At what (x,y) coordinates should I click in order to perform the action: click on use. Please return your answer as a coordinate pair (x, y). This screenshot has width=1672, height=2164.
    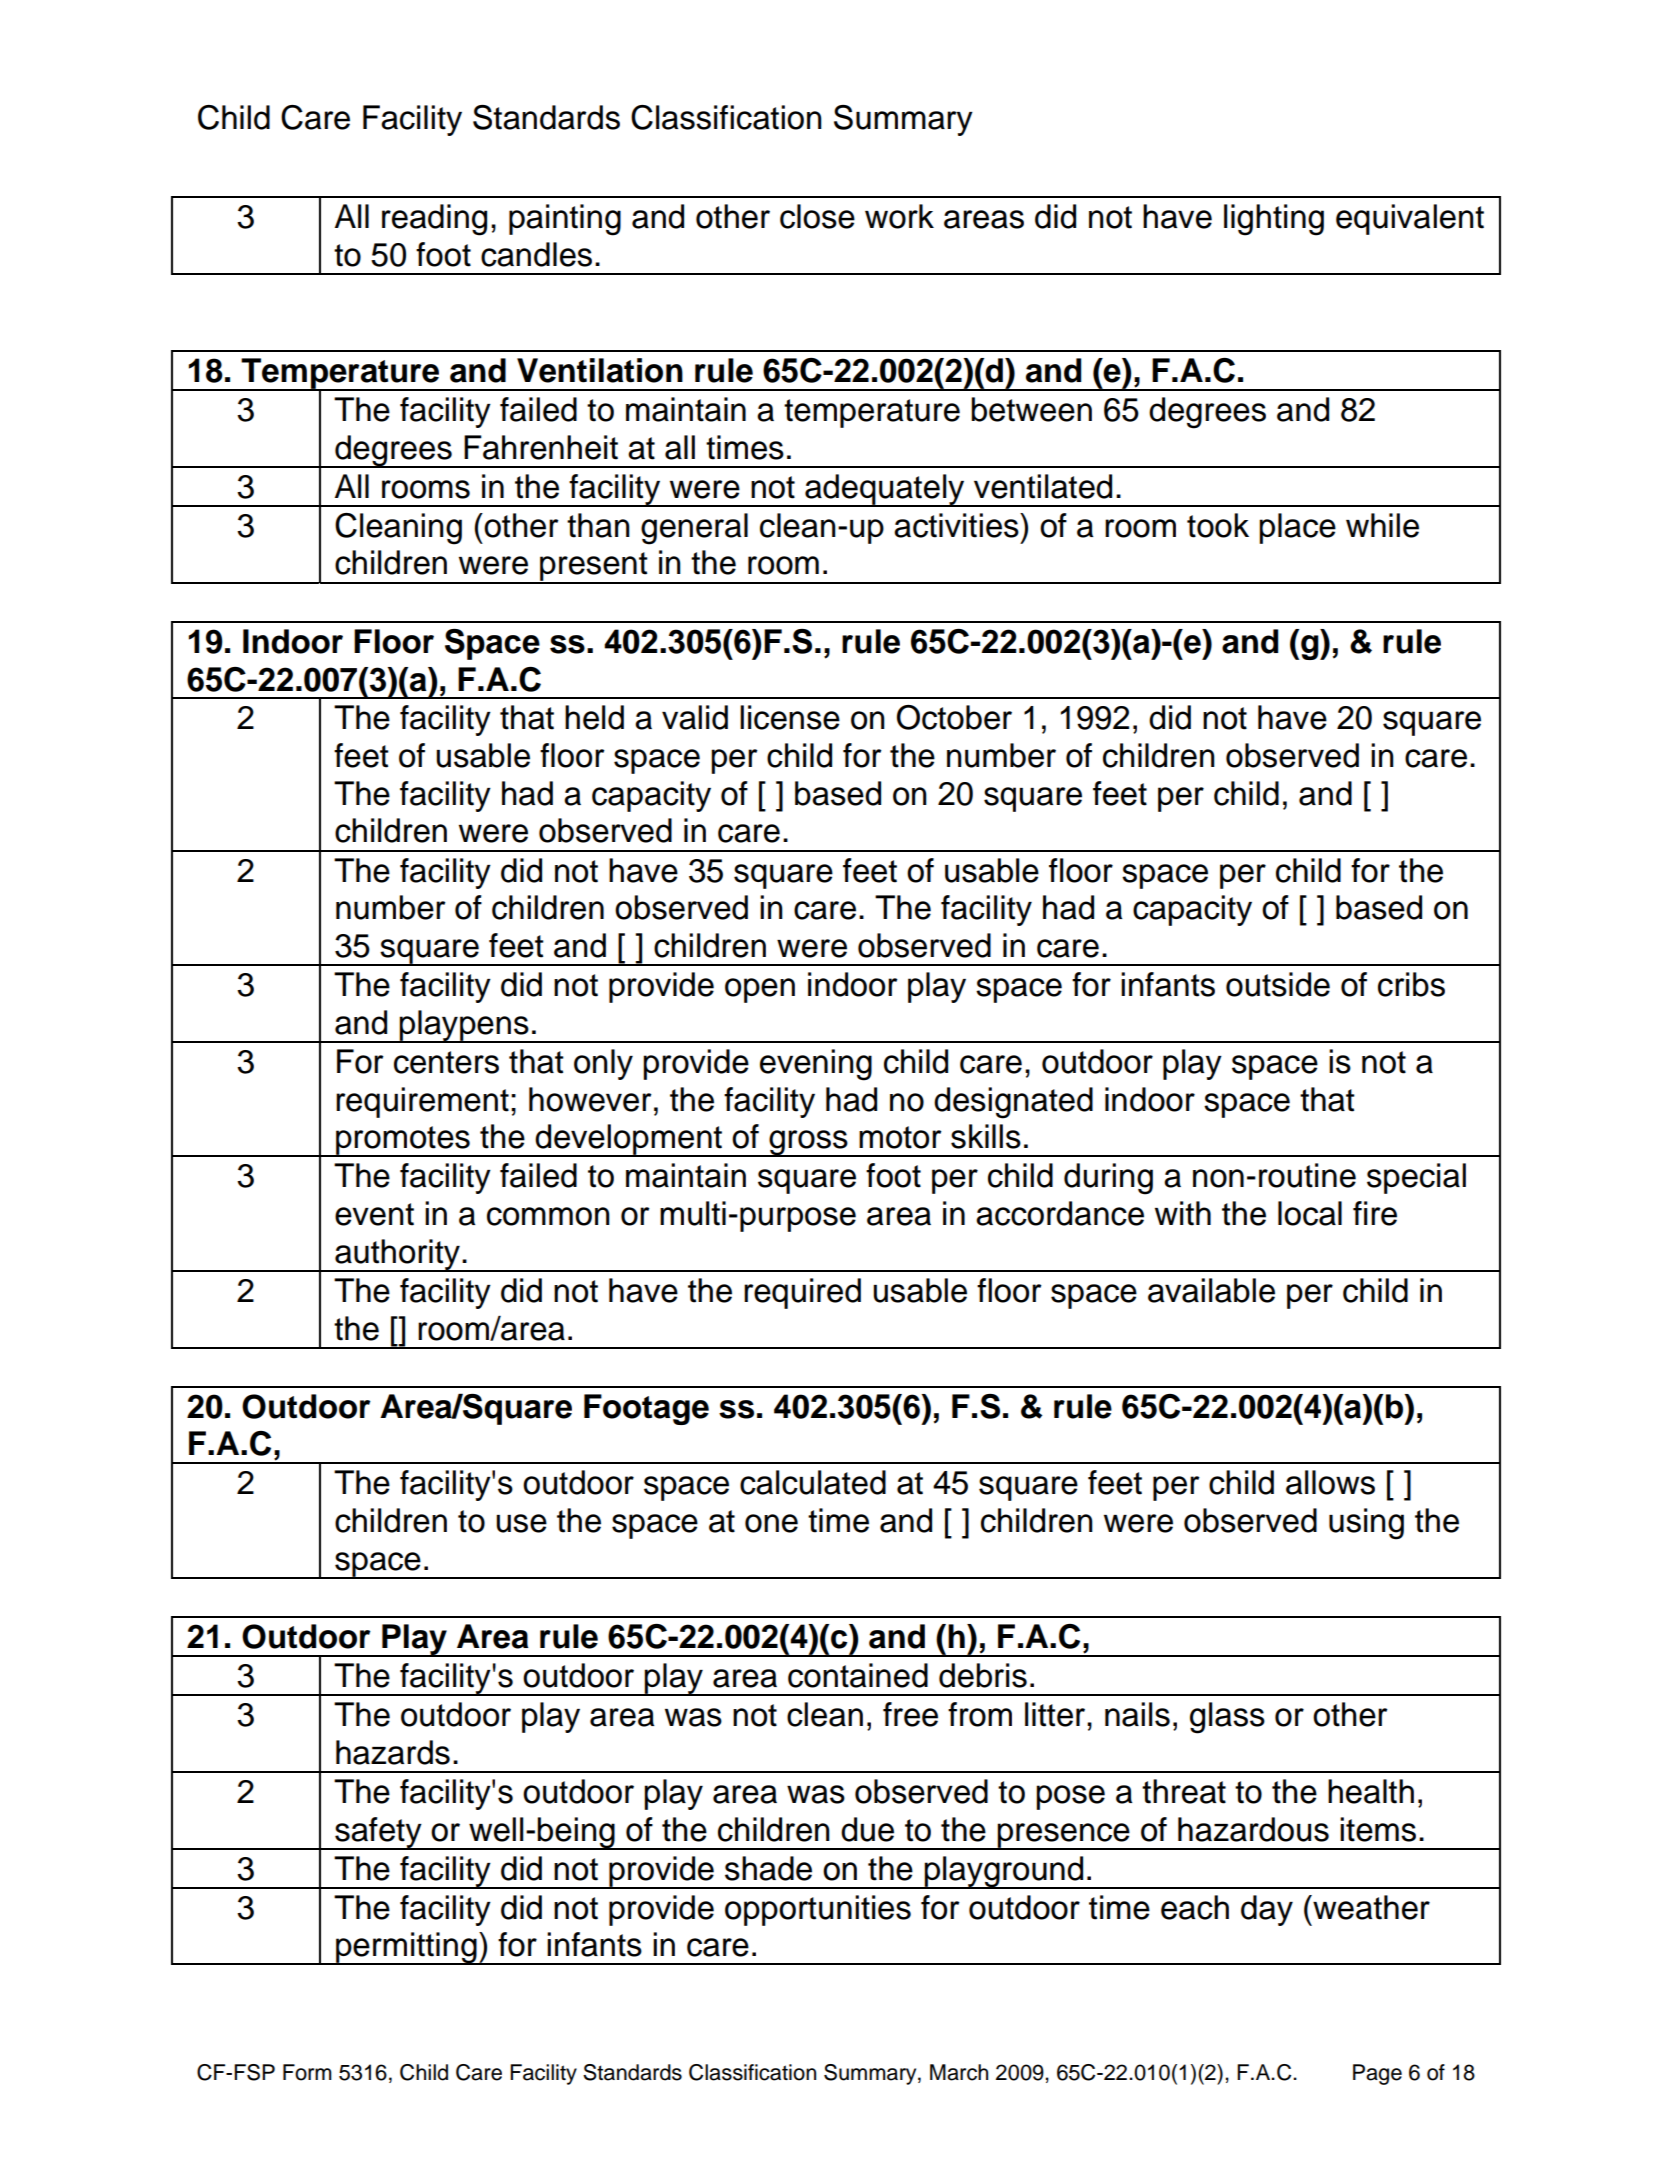
    Looking at the image, I should click on (521, 1523).
